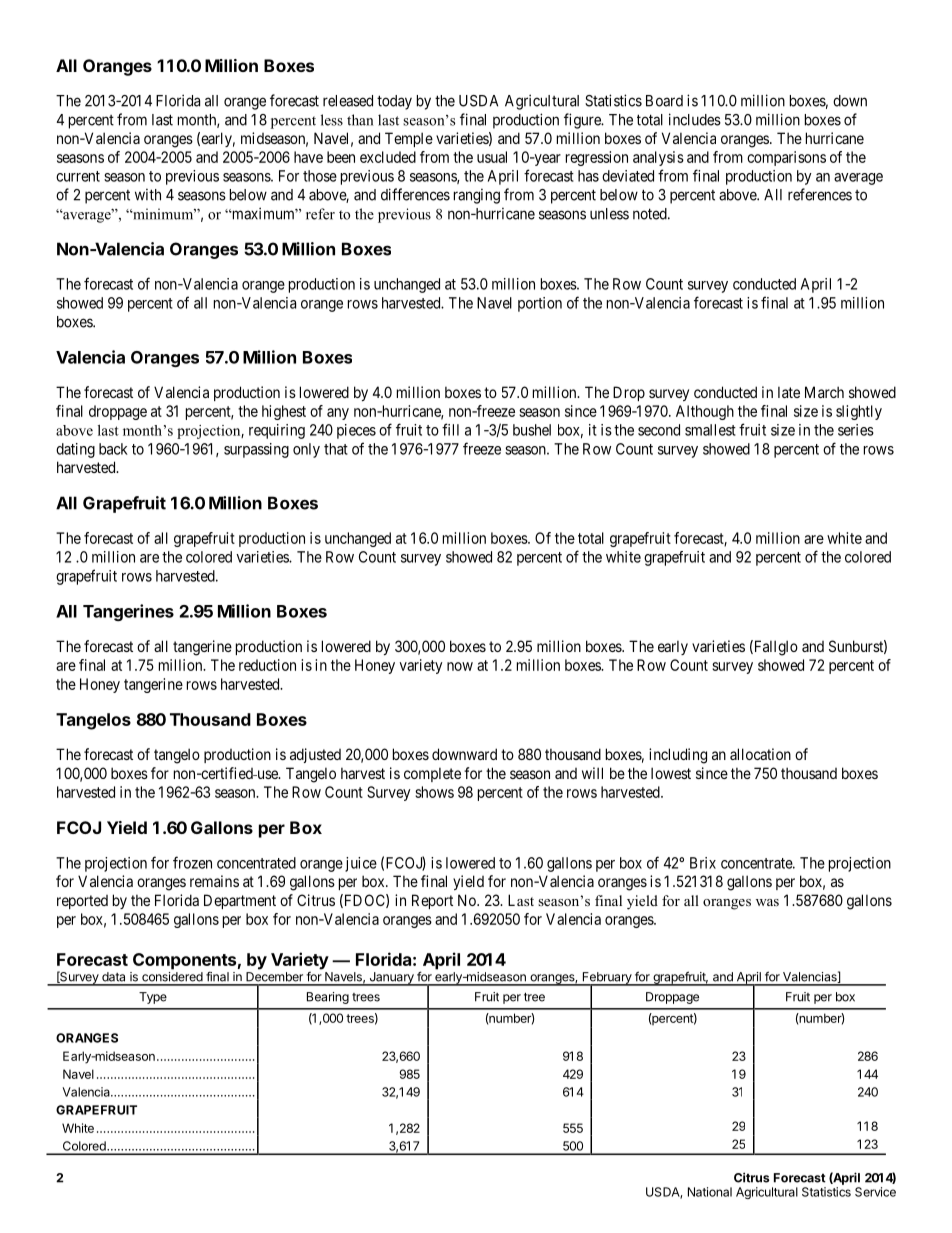 Image resolution: width=952 pixels, height=1233 pixels. Describe the element at coordinates (875, 1192) in the screenshot. I see `Service` at that location.
